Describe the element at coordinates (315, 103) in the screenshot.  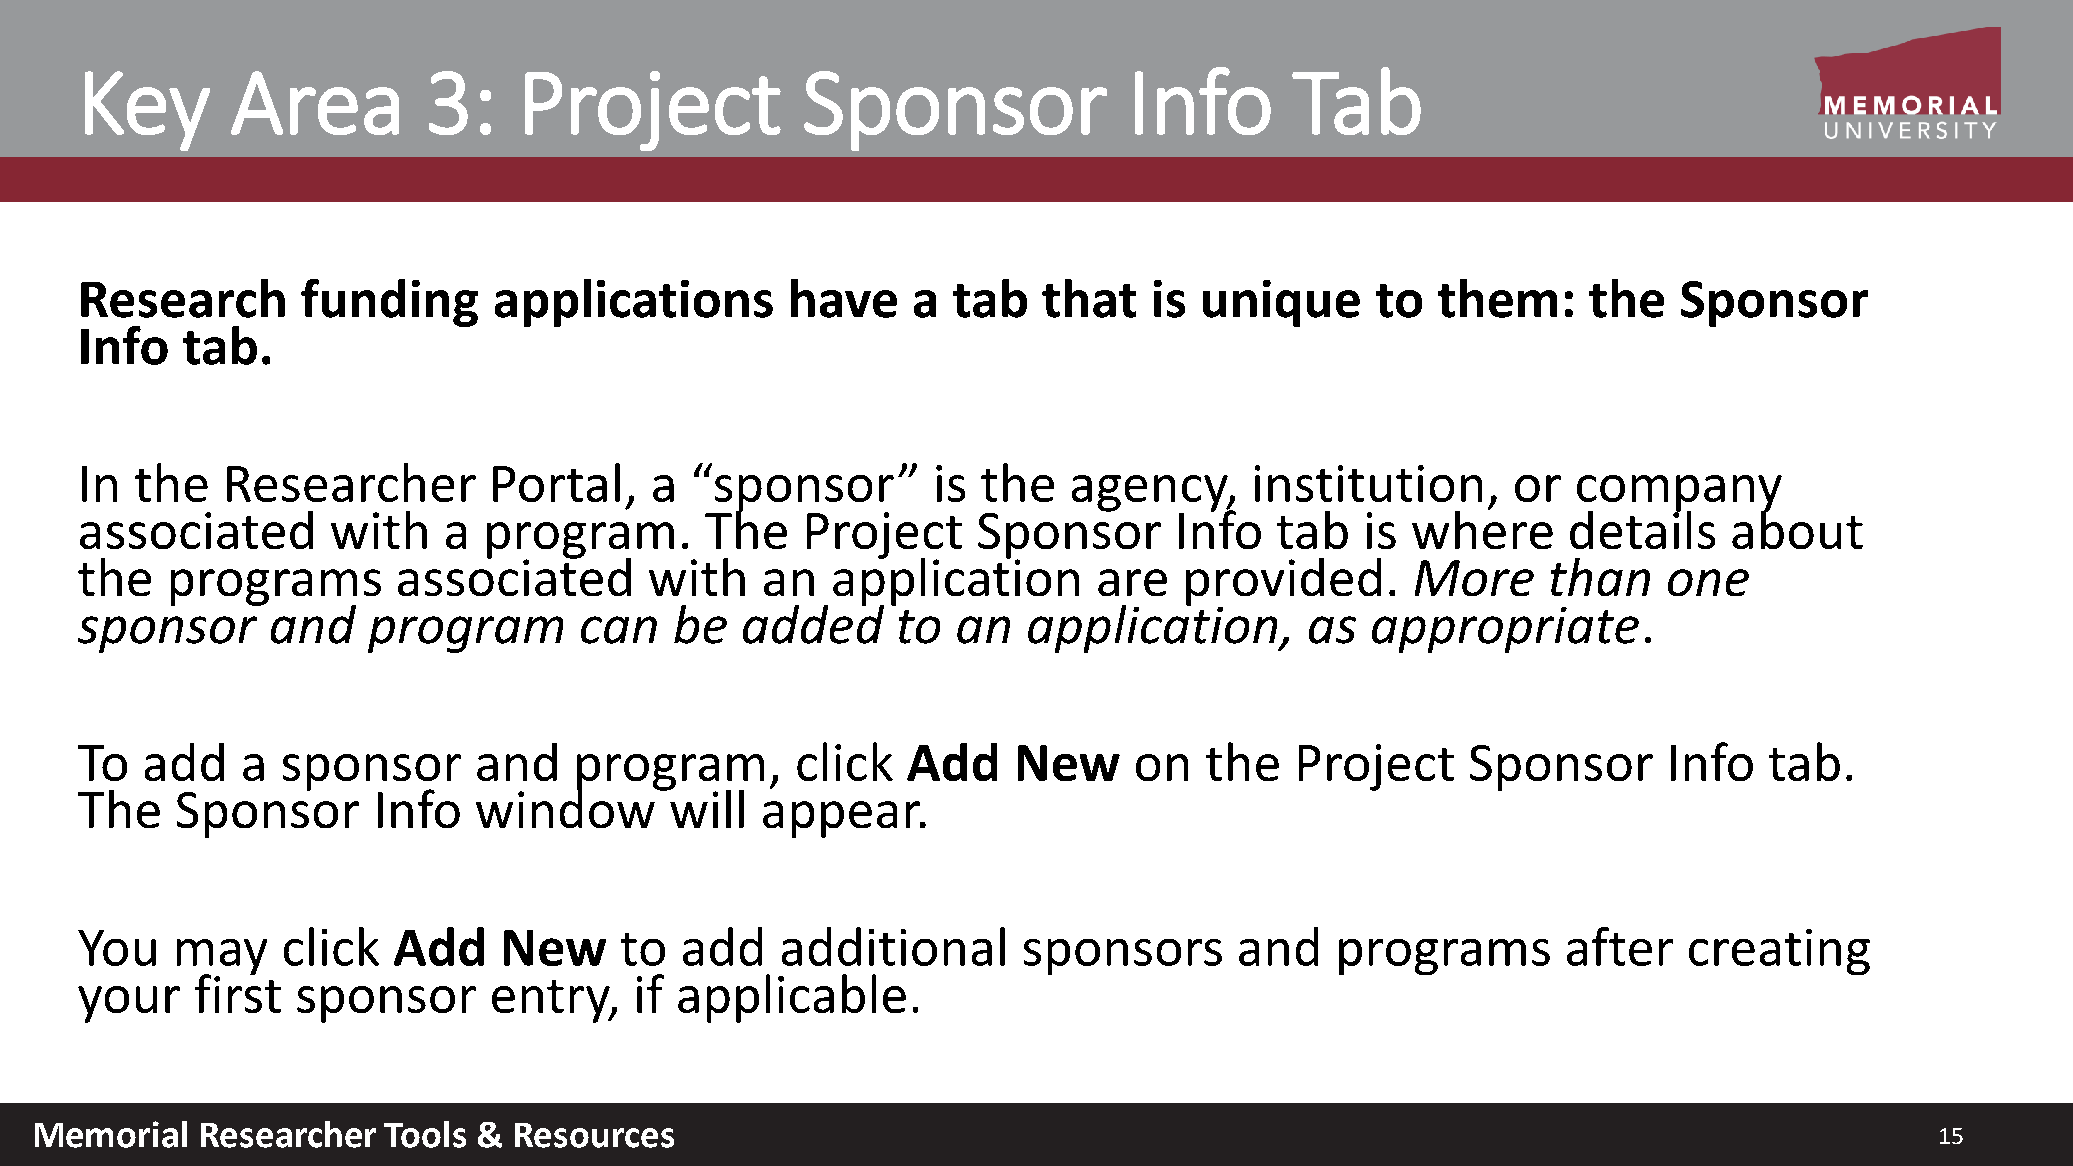
I see `Area` at that location.
